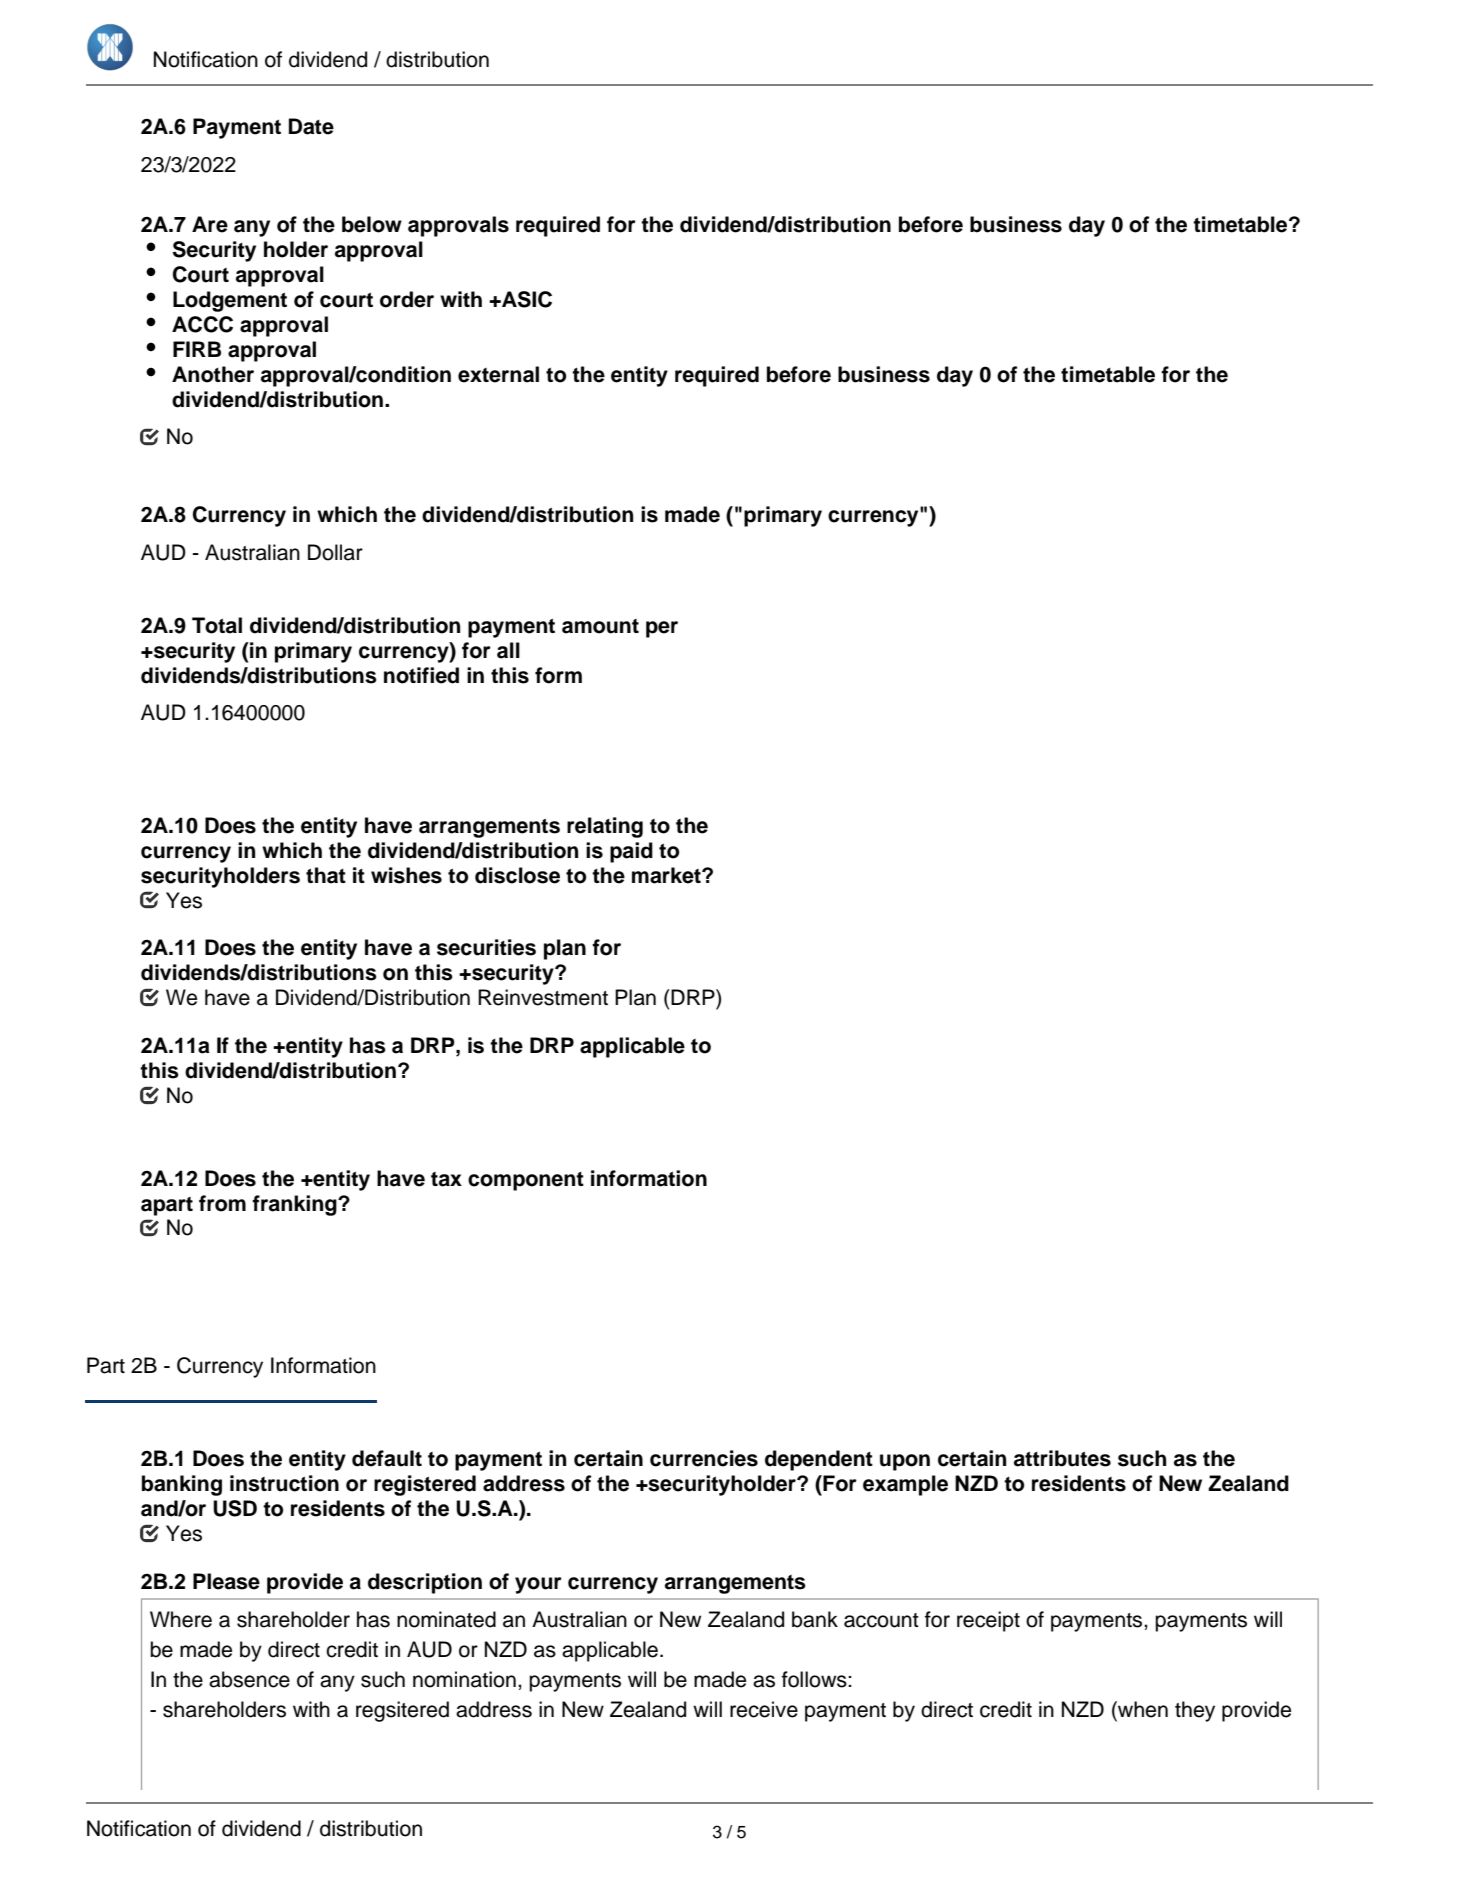 The image size is (1459, 1888). Describe the element at coordinates (526, 299) in the page. I see `ASIC` at that location.
